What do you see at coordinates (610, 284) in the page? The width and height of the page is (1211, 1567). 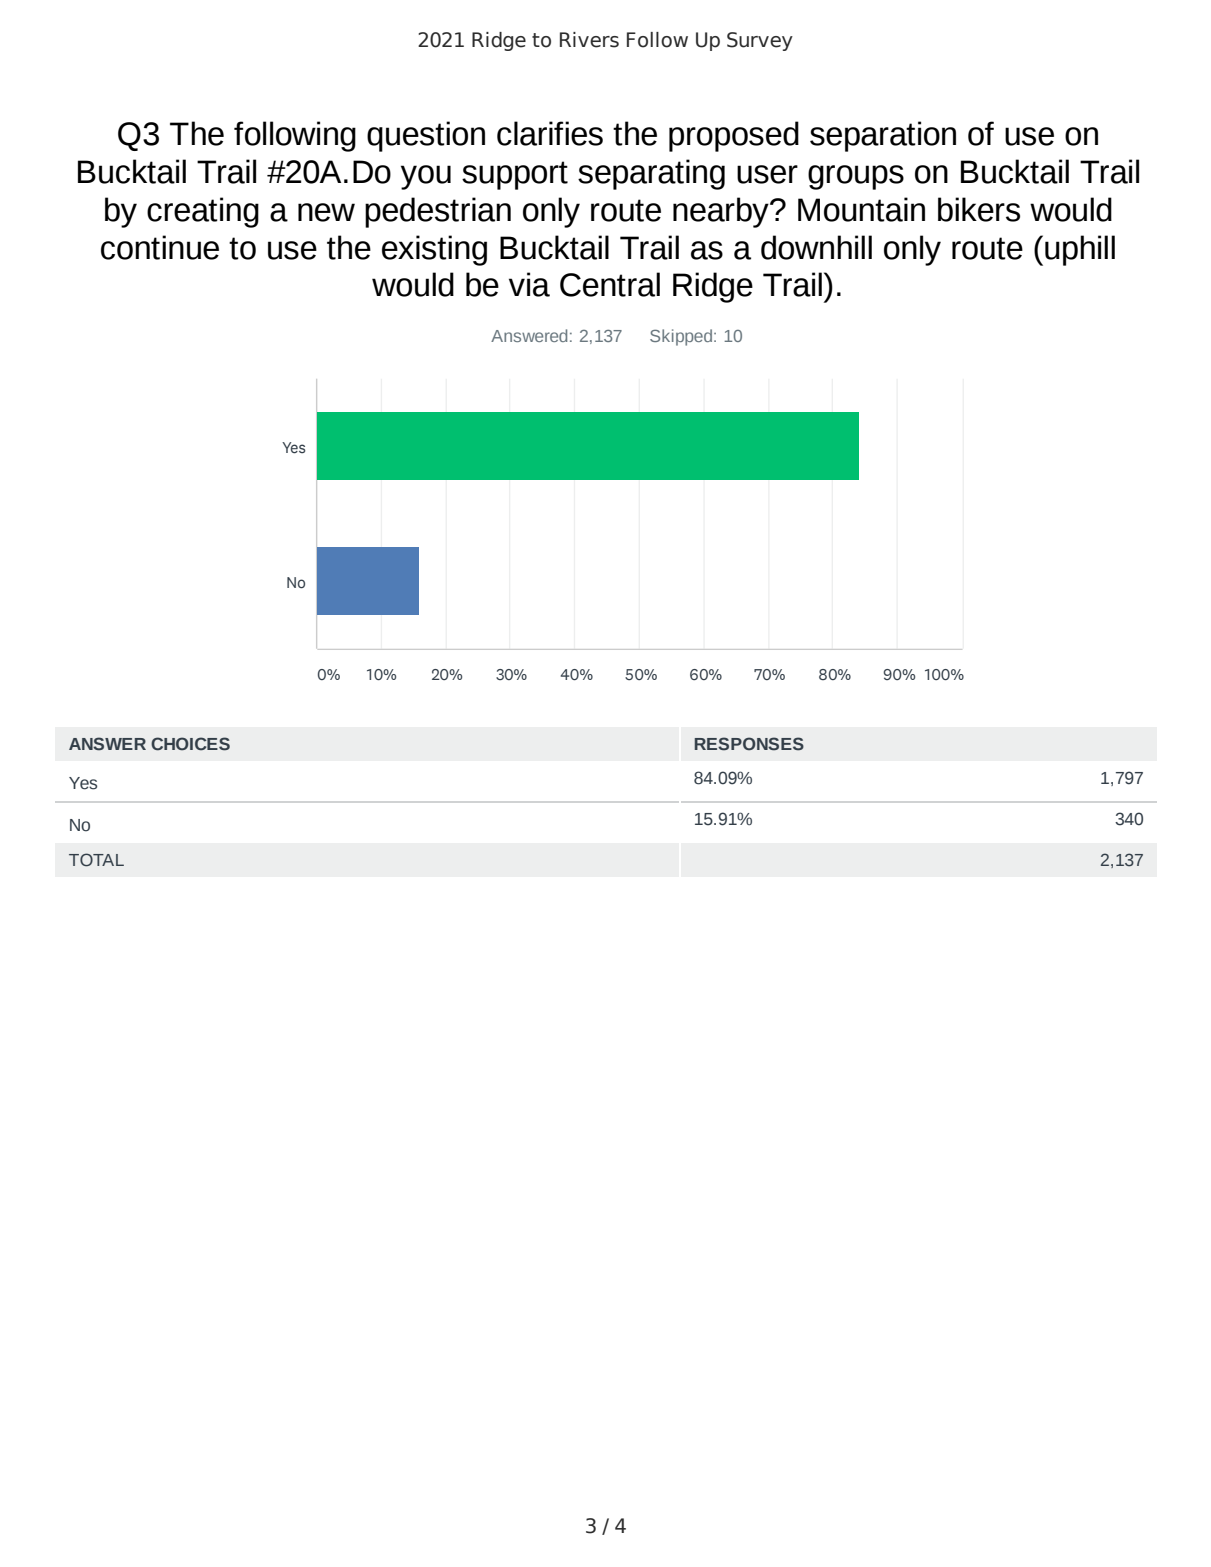 I see `Central` at bounding box center [610, 284].
